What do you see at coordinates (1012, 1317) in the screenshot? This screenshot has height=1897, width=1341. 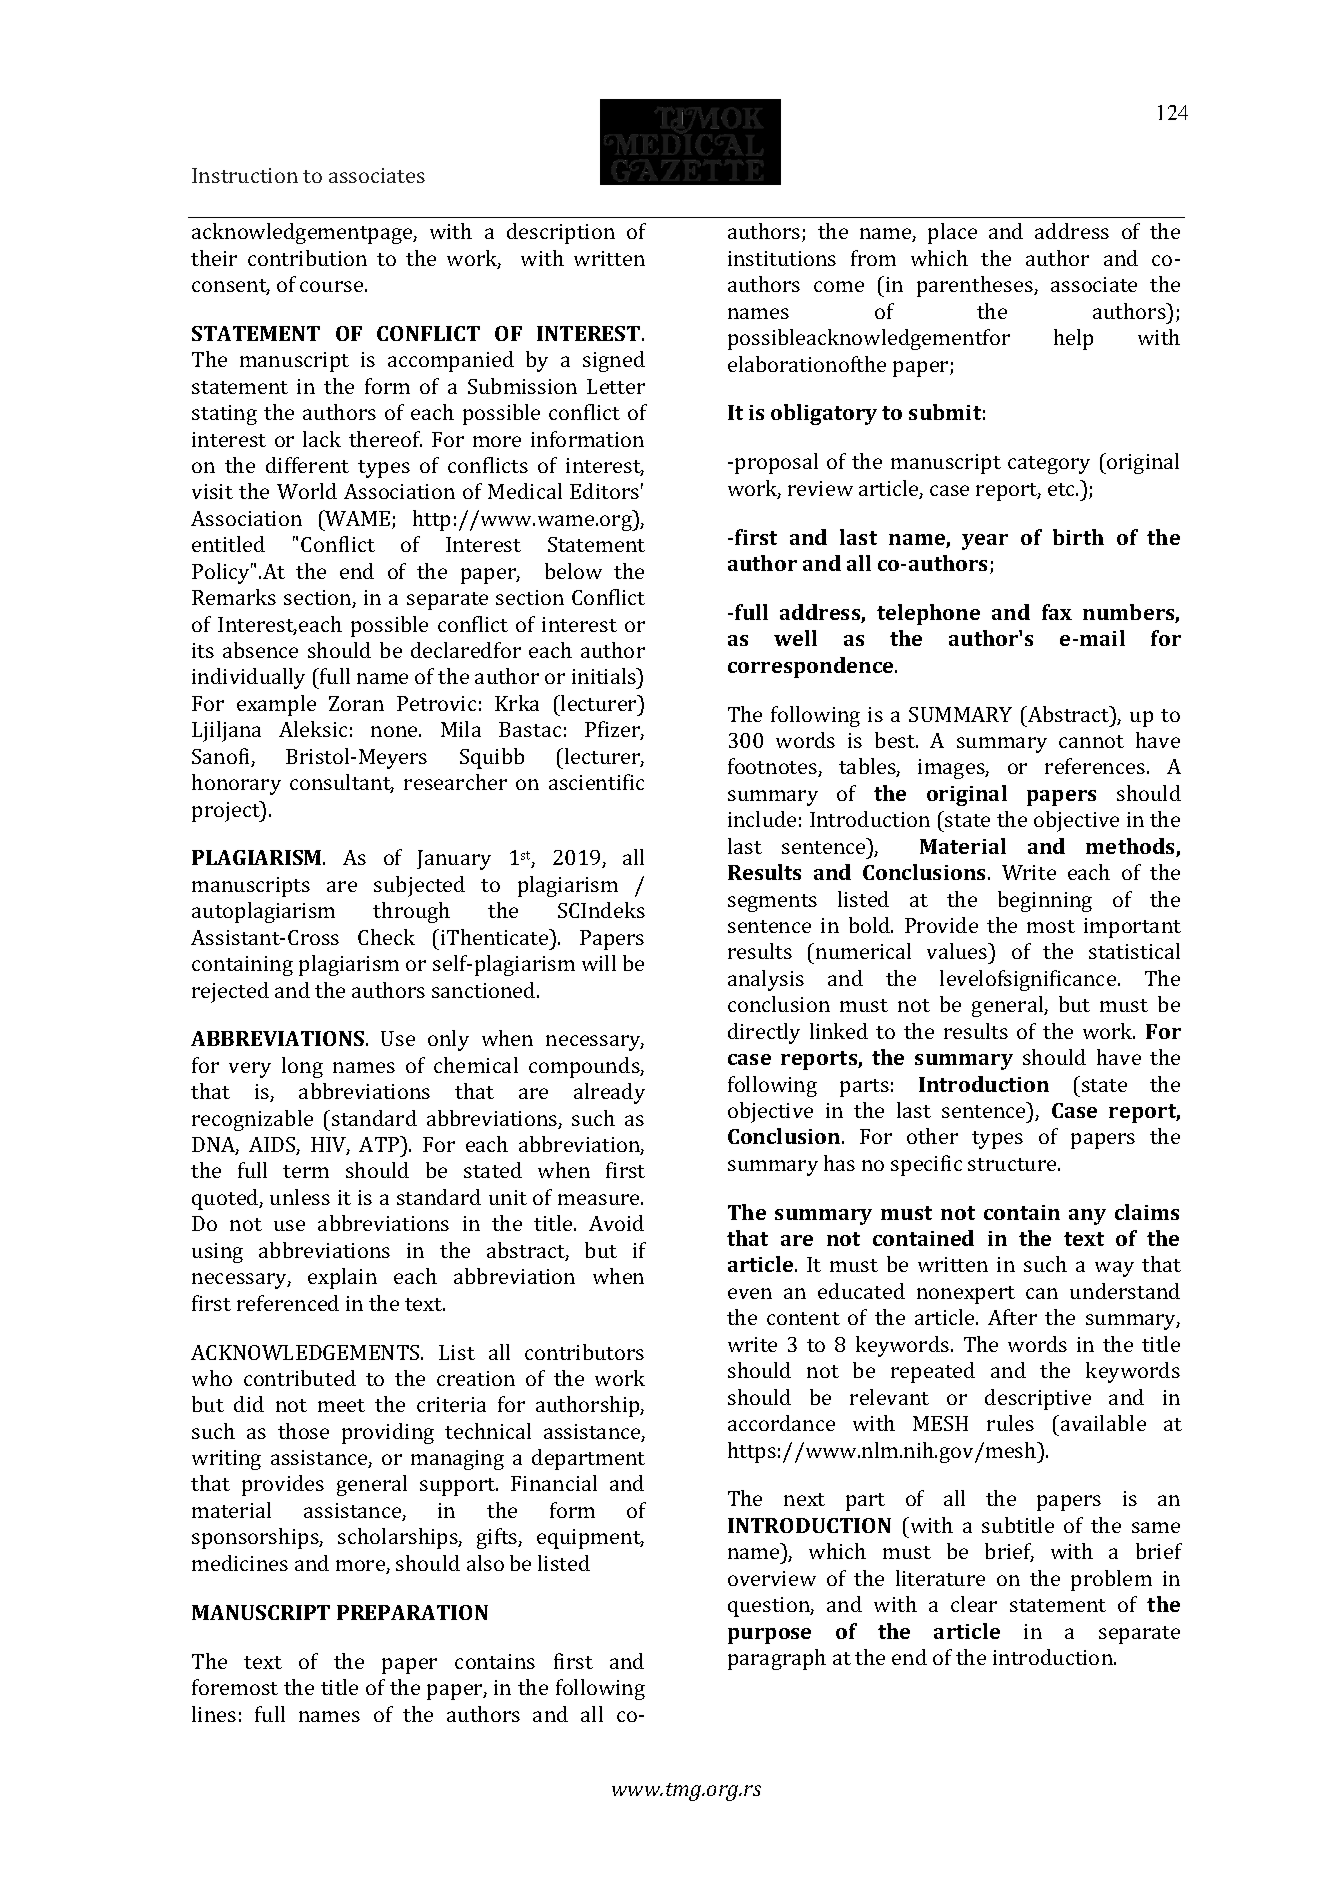 I see `After` at bounding box center [1012, 1317].
